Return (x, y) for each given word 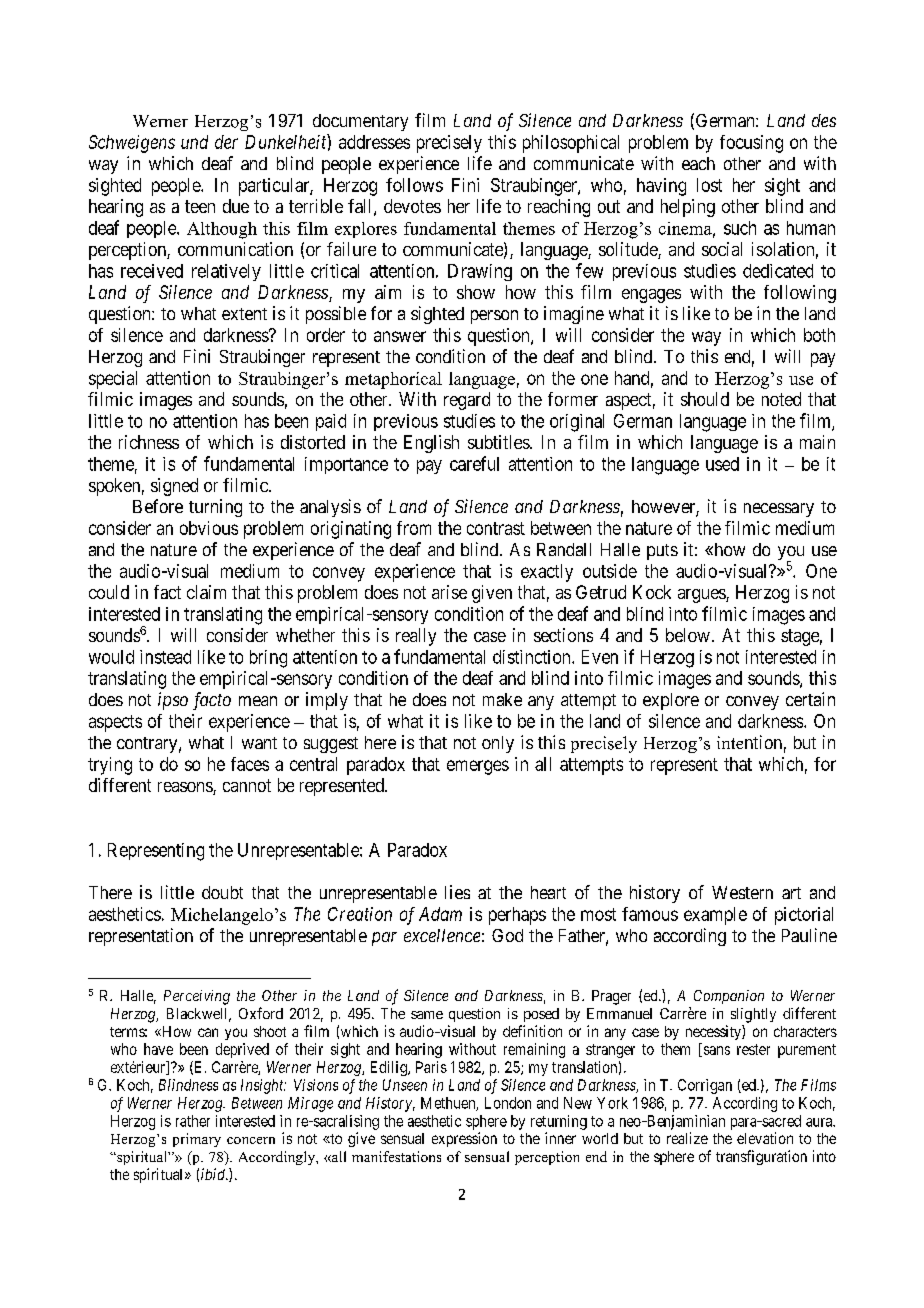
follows (414, 185)
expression (464, 1139)
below (688, 635)
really (416, 637)
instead (165, 657)
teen (200, 206)
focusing (751, 144)
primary (197, 1140)
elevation (765, 1138)
